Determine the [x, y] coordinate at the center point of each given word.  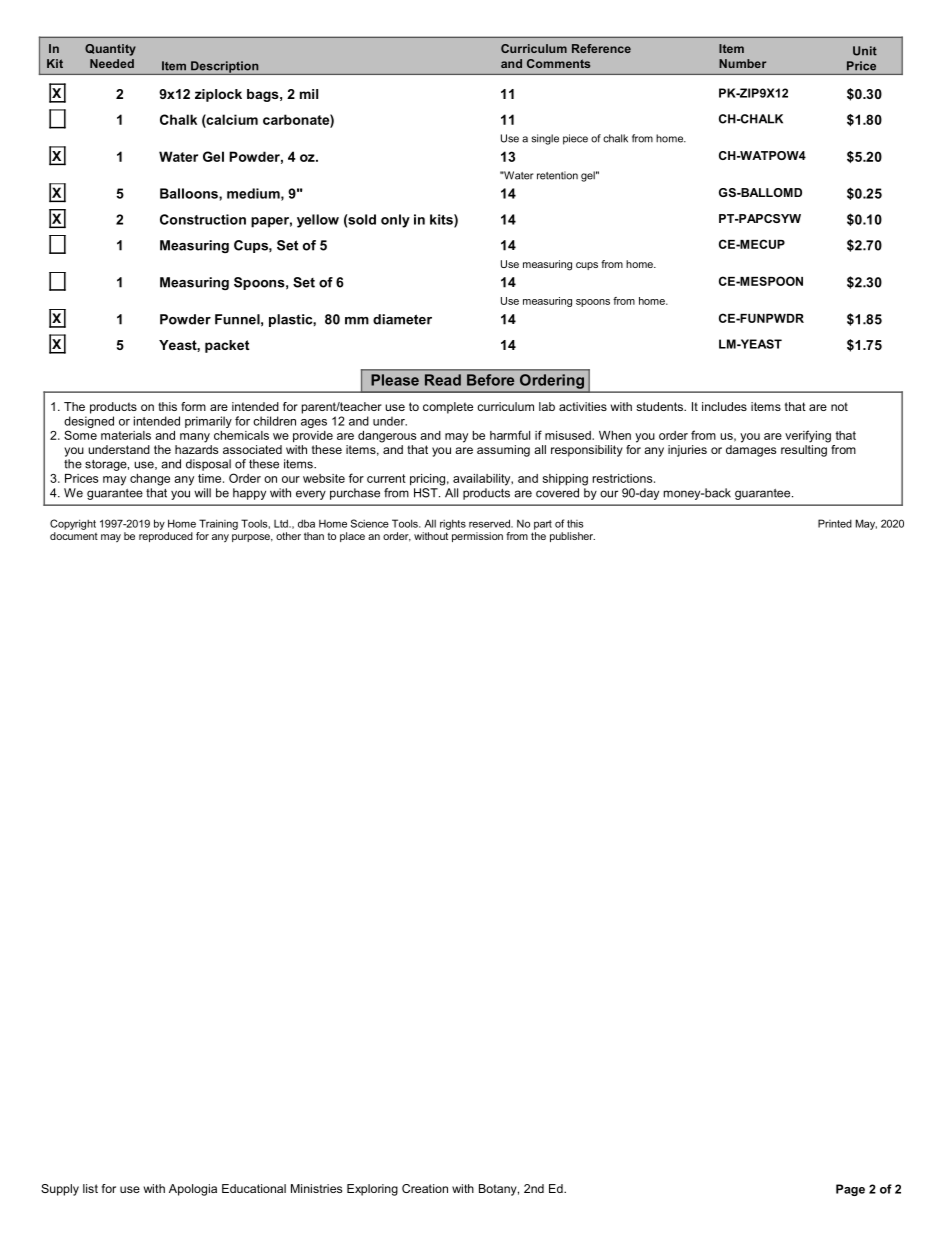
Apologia [193, 1190]
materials [126, 435]
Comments [558, 63]
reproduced [166, 537]
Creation [425, 1188]
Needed [112, 63]
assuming [503, 451]
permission [477, 537]
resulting [805, 449]
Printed [835, 523]
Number [742, 63]
